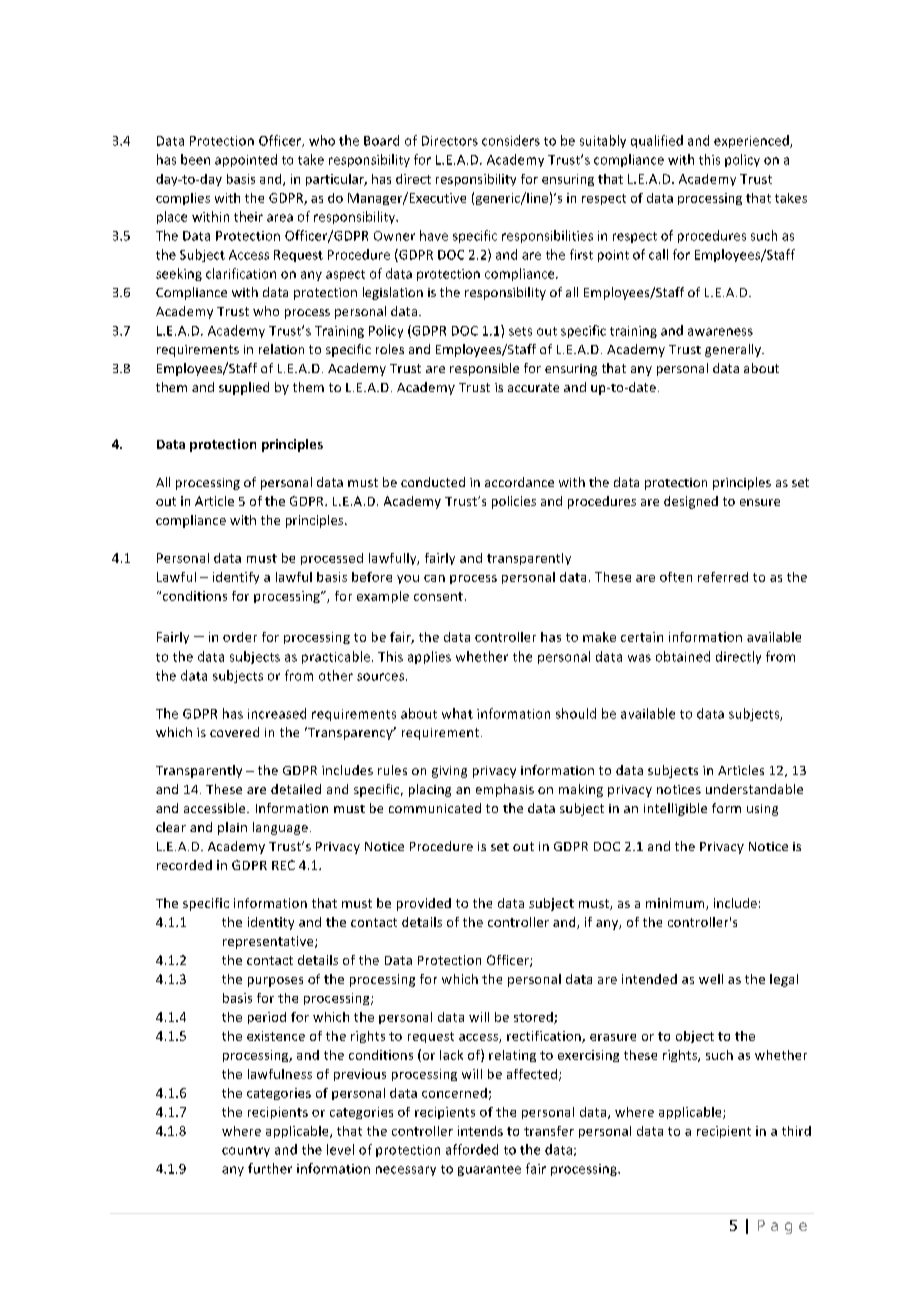 The height and width of the screenshot is (1308, 924). Describe the element at coordinates (424, 904) in the screenshot. I see `provided` at that location.
